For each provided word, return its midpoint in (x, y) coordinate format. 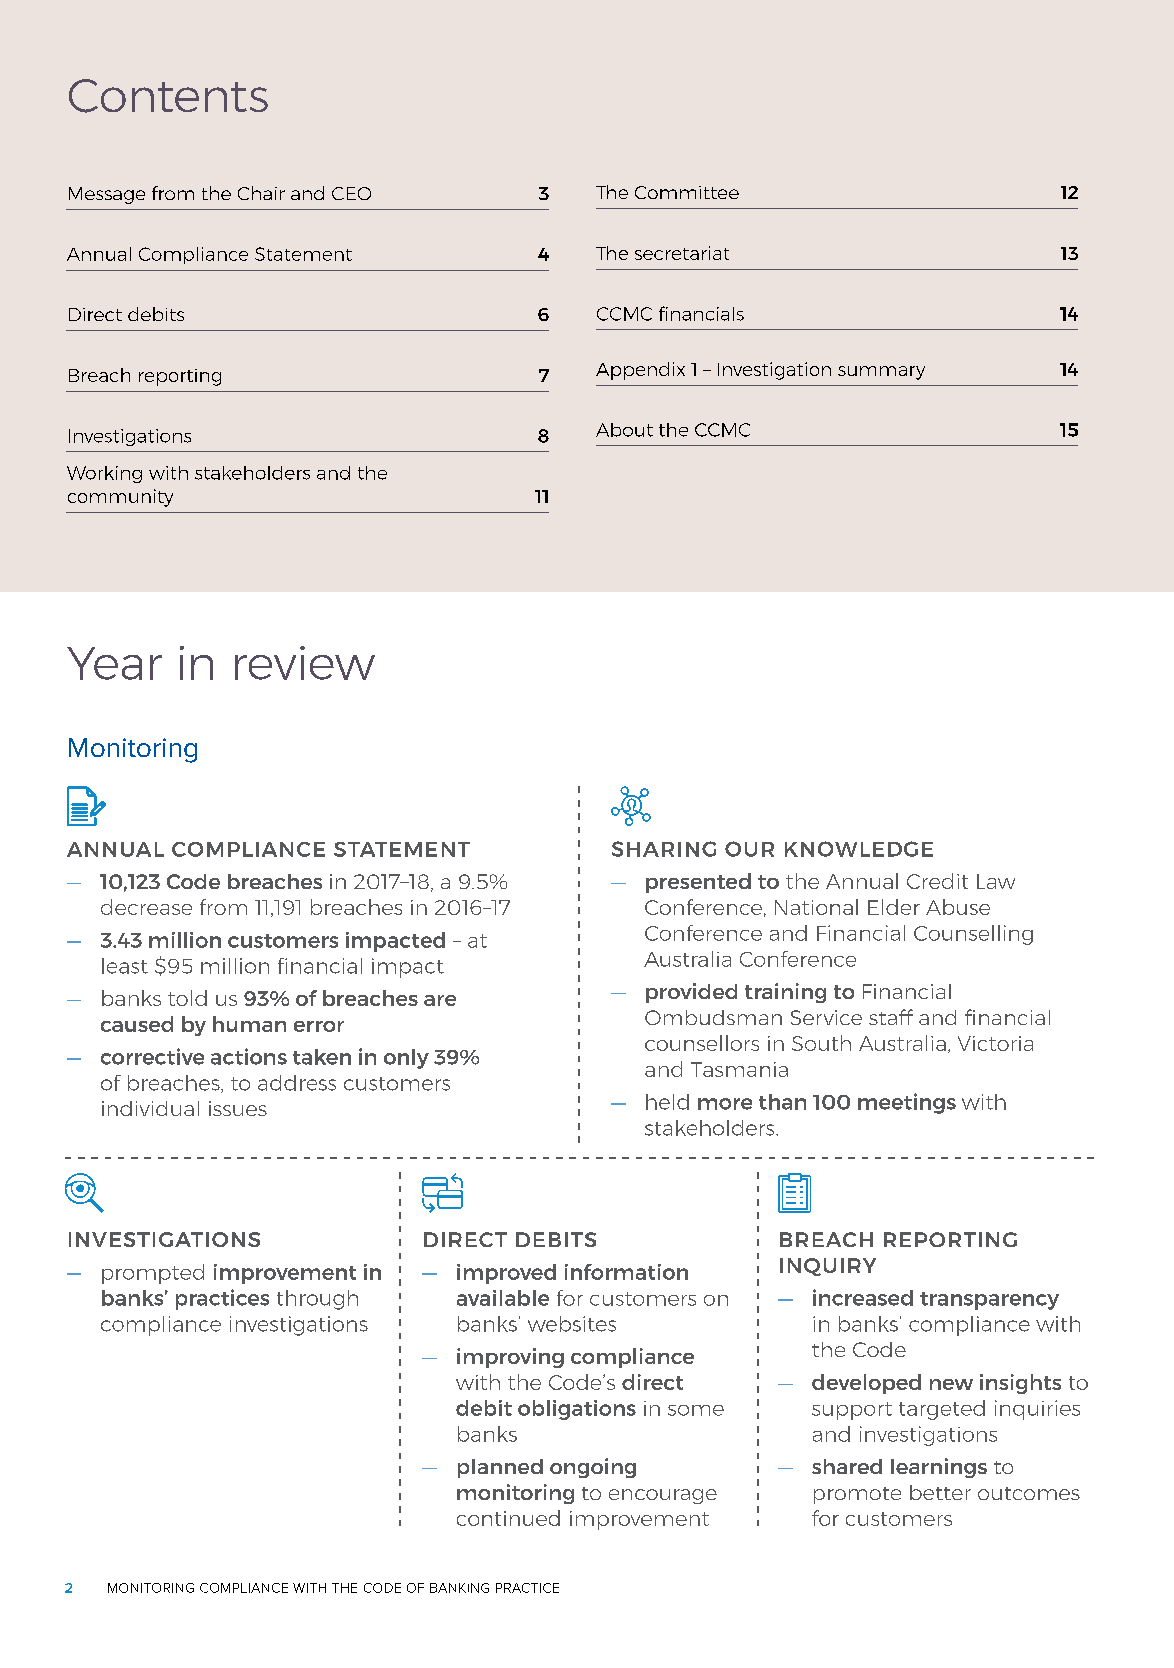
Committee (687, 192)
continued (508, 1518)
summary (881, 373)
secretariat (682, 253)
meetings (907, 1103)
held (667, 1102)
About (624, 430)
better (940, 1492)
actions (249, 1056)
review (305, 663)
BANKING (459, 1588)
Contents (168, 96)
